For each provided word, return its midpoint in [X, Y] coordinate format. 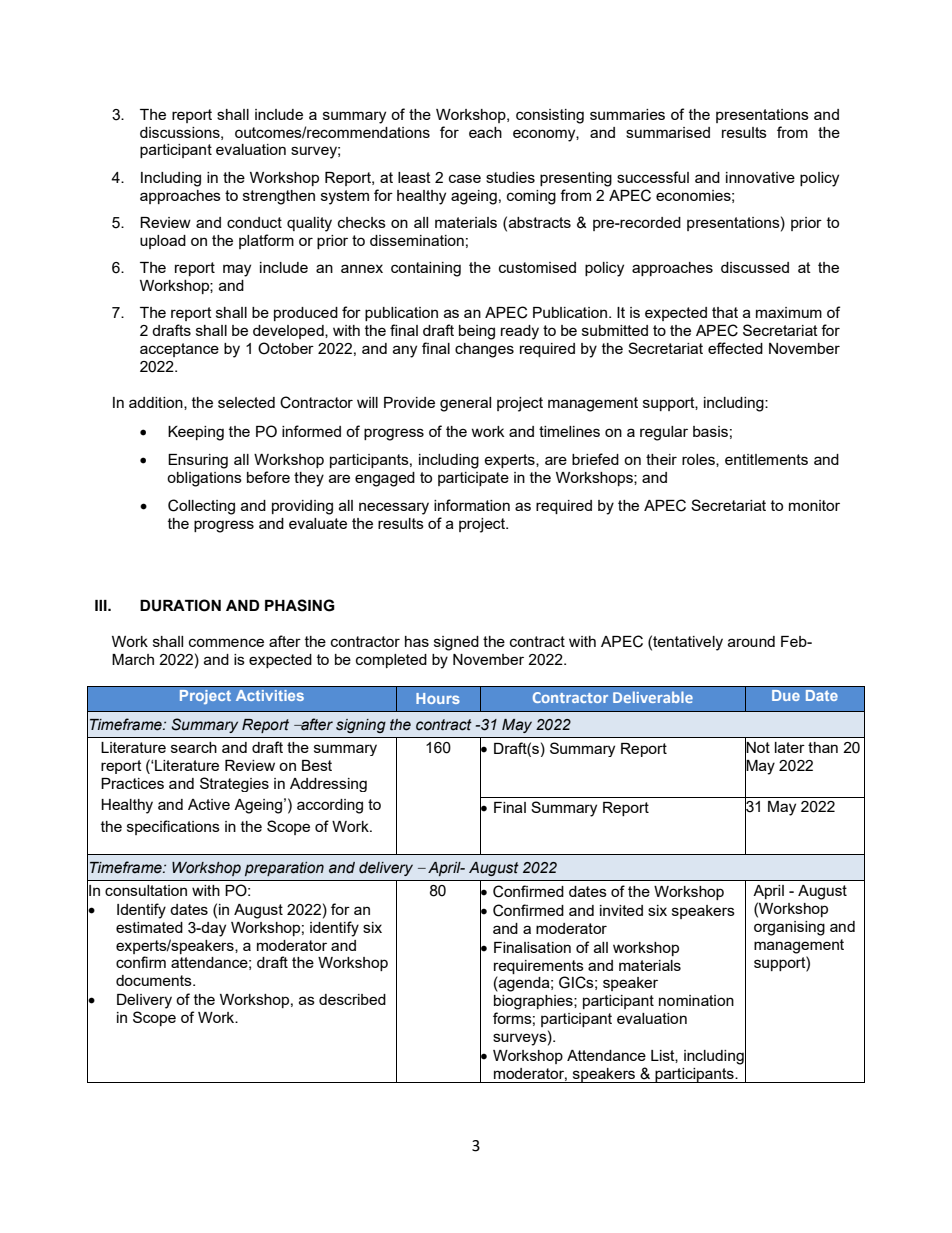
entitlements [766, 459]
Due [786, 695]
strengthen [279, 197]
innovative [760, 177]
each [485, 132]
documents [155, 980]
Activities [270, 695]
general [465, 404]
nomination [696, 1000]
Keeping [196, 433]
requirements [539, 967]
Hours [438, 698]
